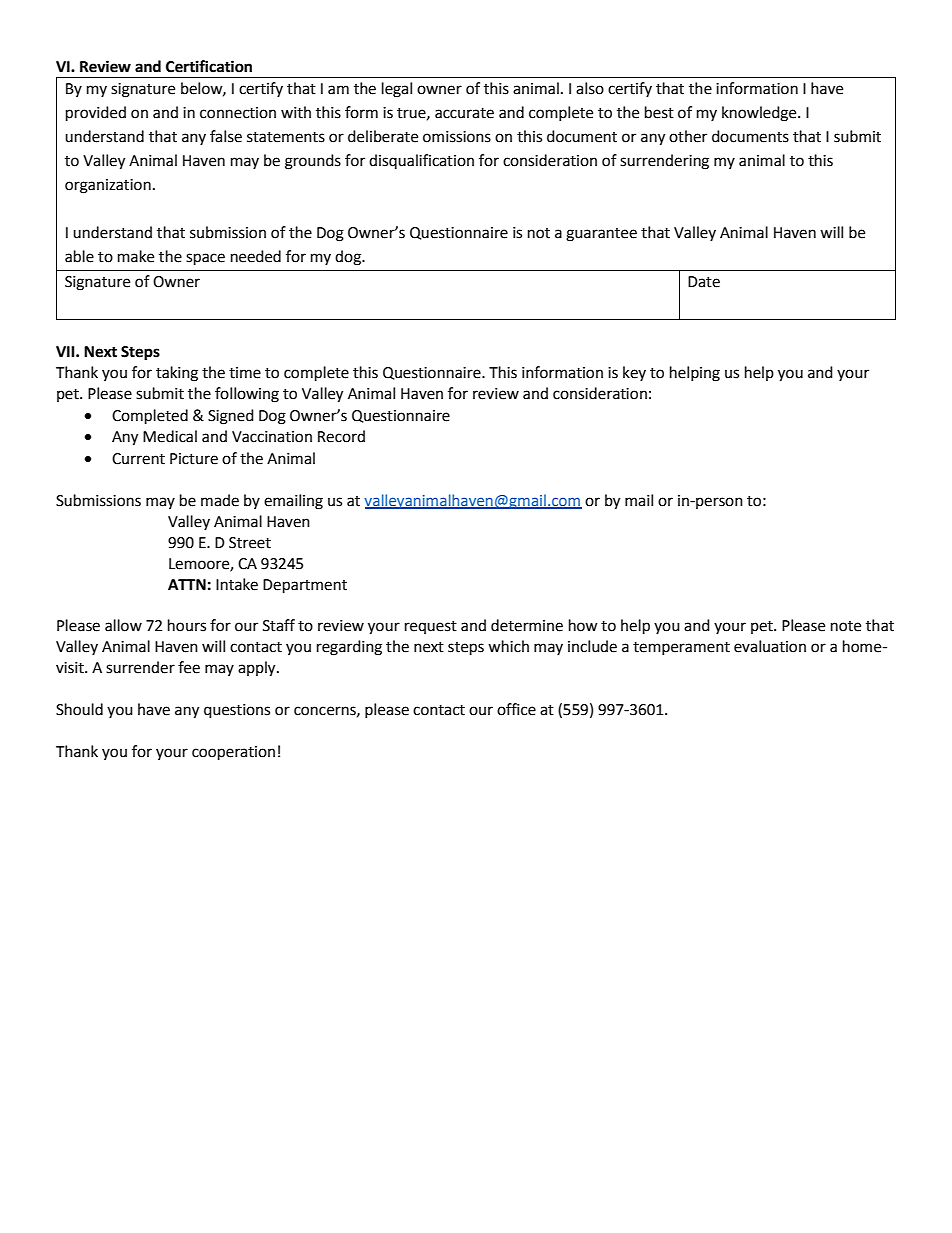 The image size is (952, 1233). Describe the element at coordinates (760, 114) in the screenshot. I see `knowledge` at that location.
